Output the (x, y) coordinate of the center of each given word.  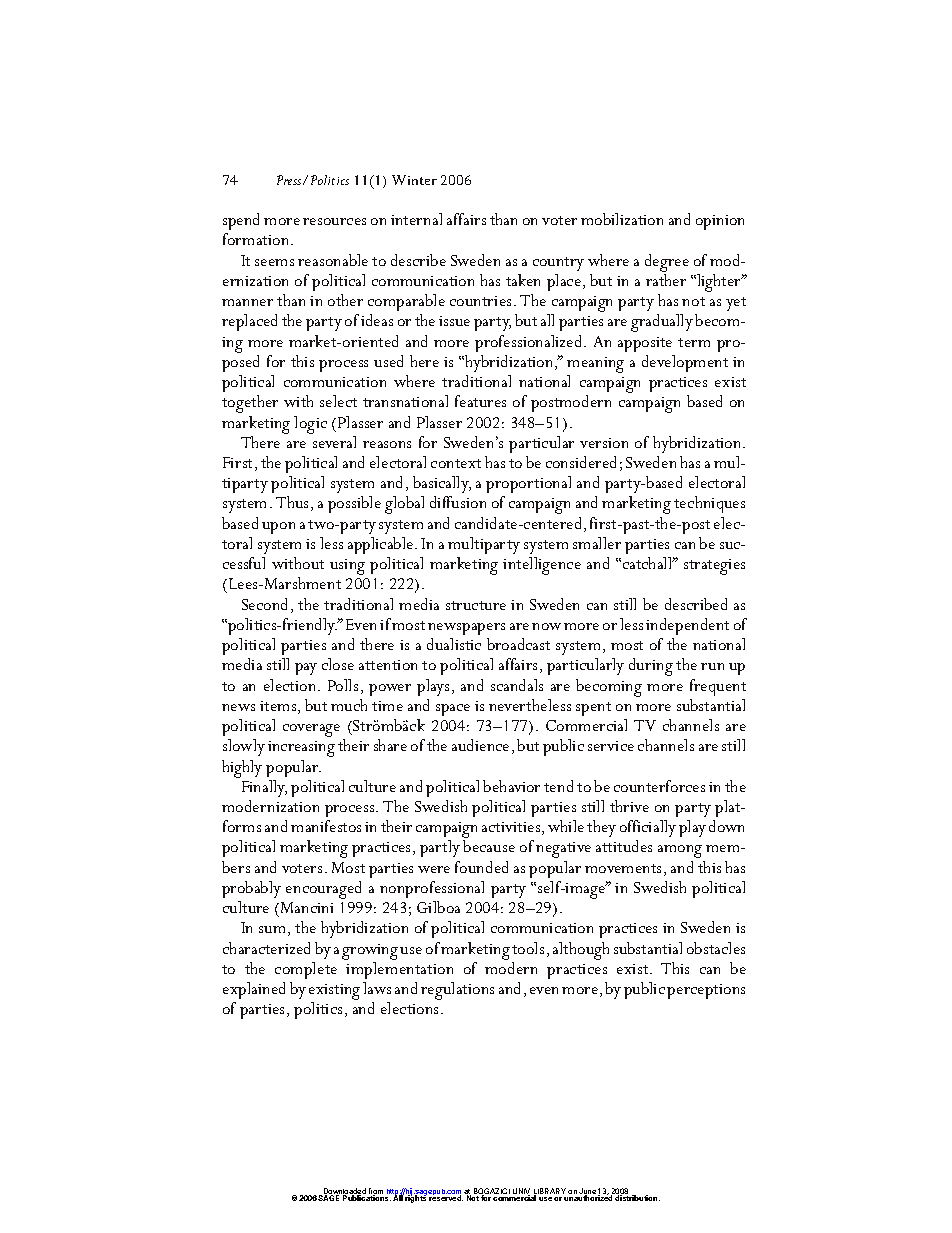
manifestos (326, 826)
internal (416, 219)
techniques (709, 504)
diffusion (458, 502)
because (489, 846)
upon (278, 528)
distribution (637, 1198)
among (680, 851)
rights (416, 1198)
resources (334, 221)
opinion (720, 222)
